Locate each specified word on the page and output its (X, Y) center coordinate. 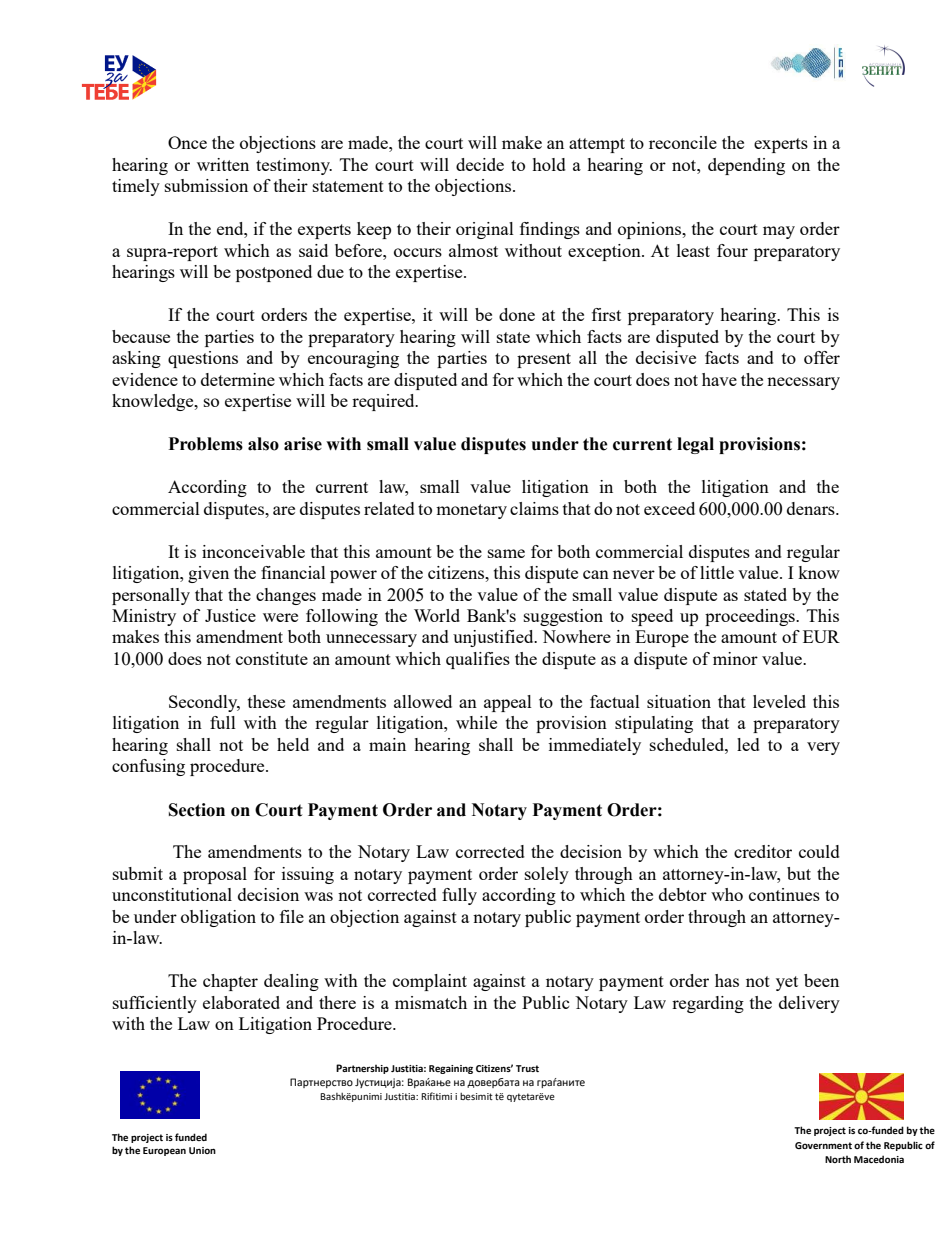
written (223, 164)
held (293, 744)
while (476, 722)
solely (547, 875)
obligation (218, 918)
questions (203, 359)
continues (784, 894)
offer (822, 357)
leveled (779, 701)
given (208, 574)
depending (746, 166)
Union (202, 1150)
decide (480, 164)
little (717, 572)
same (506, 553)
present (544, 360)
